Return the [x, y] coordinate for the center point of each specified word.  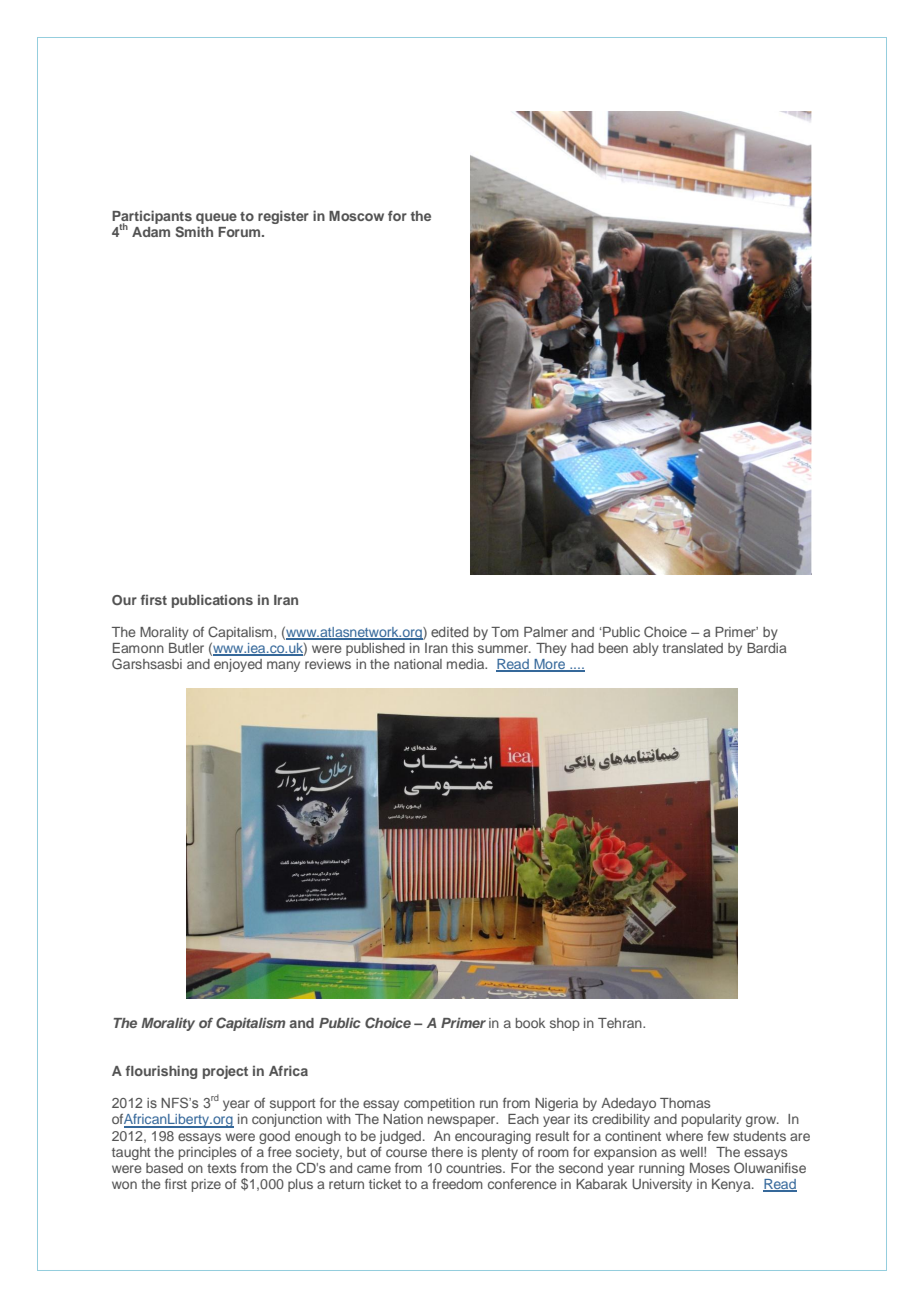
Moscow [356, 216]
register [283, 217]
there [447, 1152]
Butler [186, 648]
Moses [710, 1168]
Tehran [621, 1023]
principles [207, 1153]
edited [449, 632]
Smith [194, 232]
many [283, 666]
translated [692, 648]
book [530, 1023]
